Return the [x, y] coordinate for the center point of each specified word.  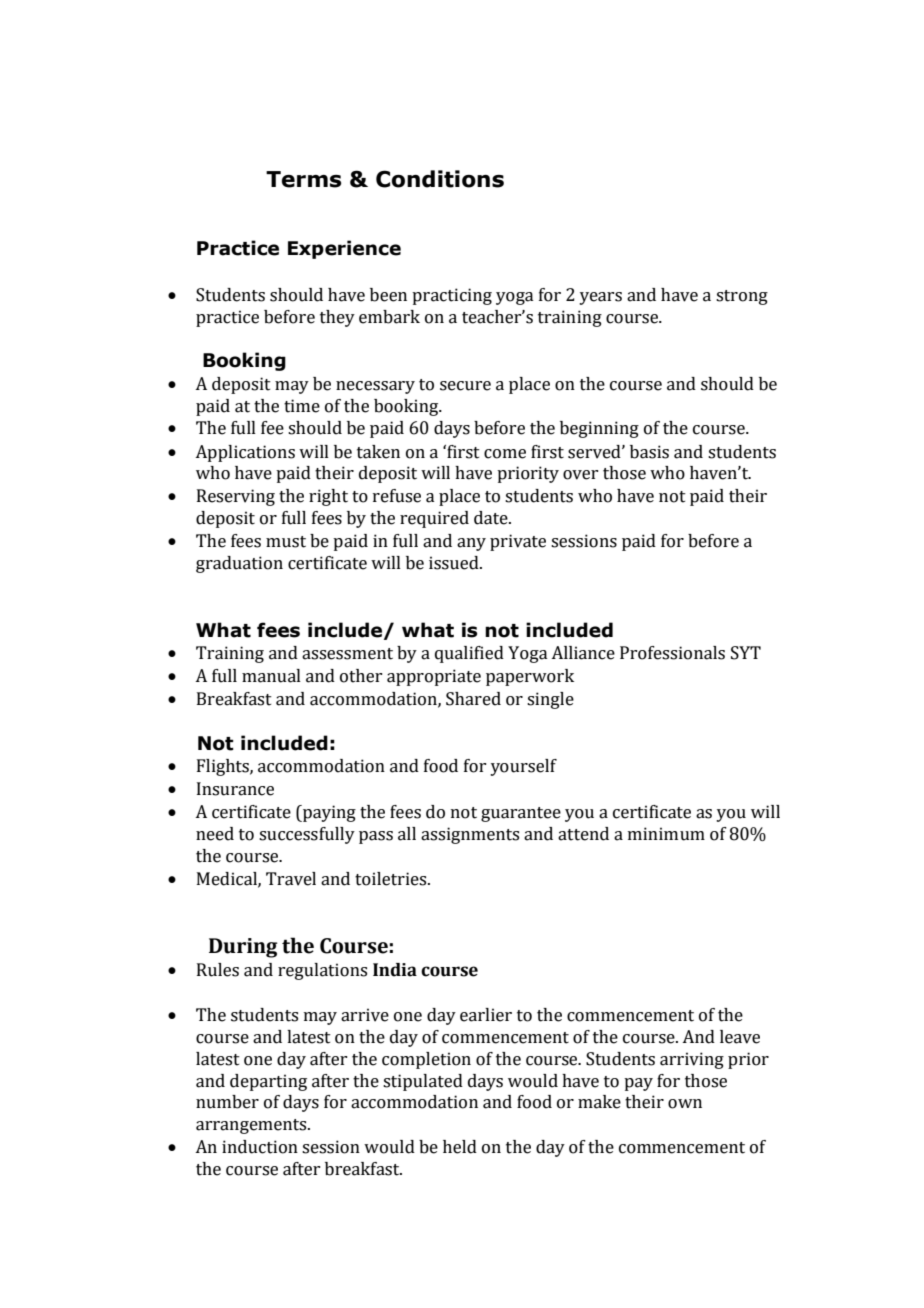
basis [649, 452]
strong [742, 297]
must [286, 542]
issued [455, 563]
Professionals [672, 653]
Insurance [235, 789]
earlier [486, 1015]
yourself [523, 767]
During [243, 948]
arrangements [252, 1126]
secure [465, 386]
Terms [304, 179]
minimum [666, 834]
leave [740, 1037]
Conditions [440, 179]
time [302, 406]
